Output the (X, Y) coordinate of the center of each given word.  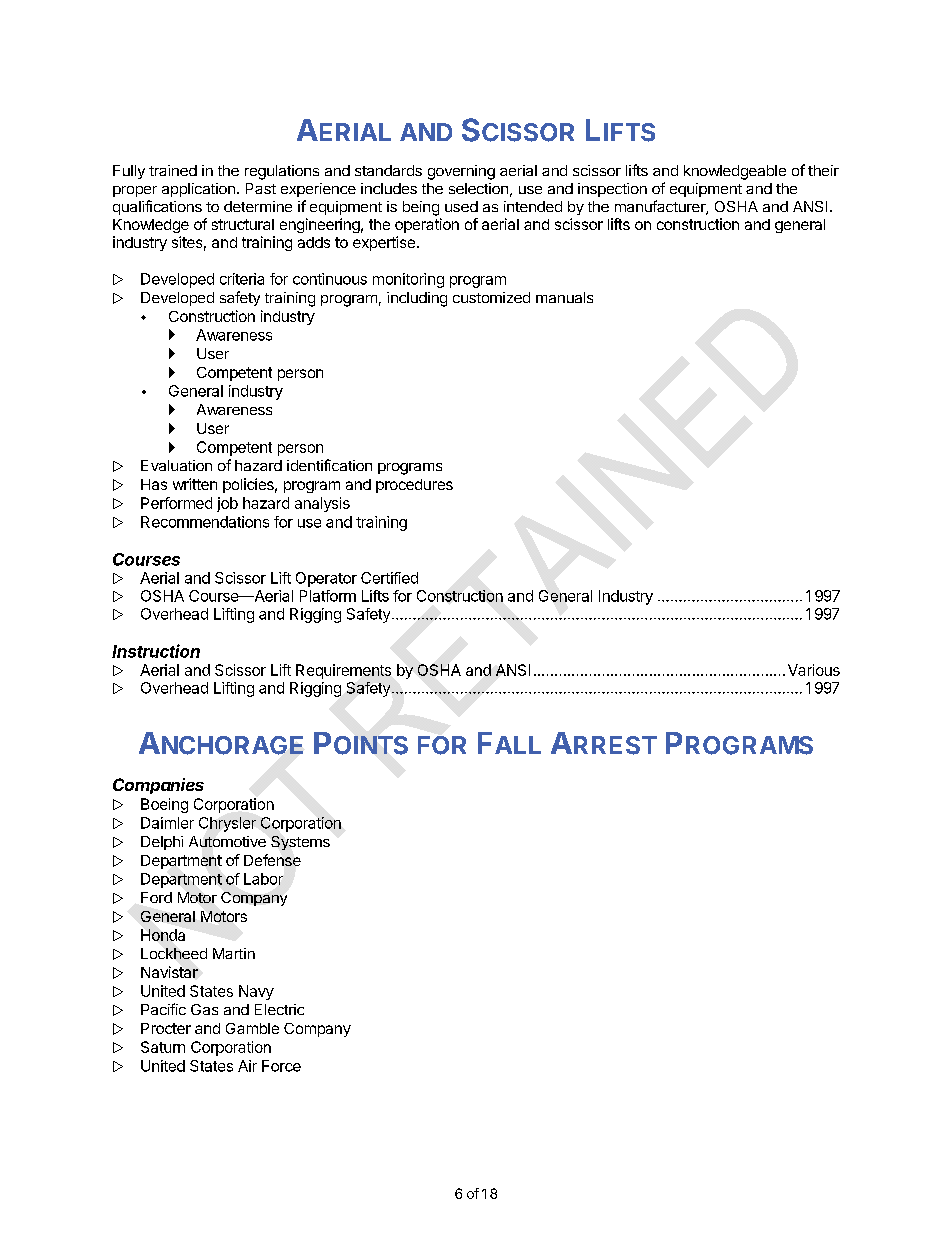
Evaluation (176, 465)
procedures (414, 486)
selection (478, 188)
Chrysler (227, 824)
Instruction (156, 651)
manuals (564, 297)
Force (281, 1066)
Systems (300, 843)
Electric (279, 1009)
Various (814, 670)
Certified (389, 578)
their (823, 170)
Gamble (252, 1028)
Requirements (343, 671)
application (198, 190)
